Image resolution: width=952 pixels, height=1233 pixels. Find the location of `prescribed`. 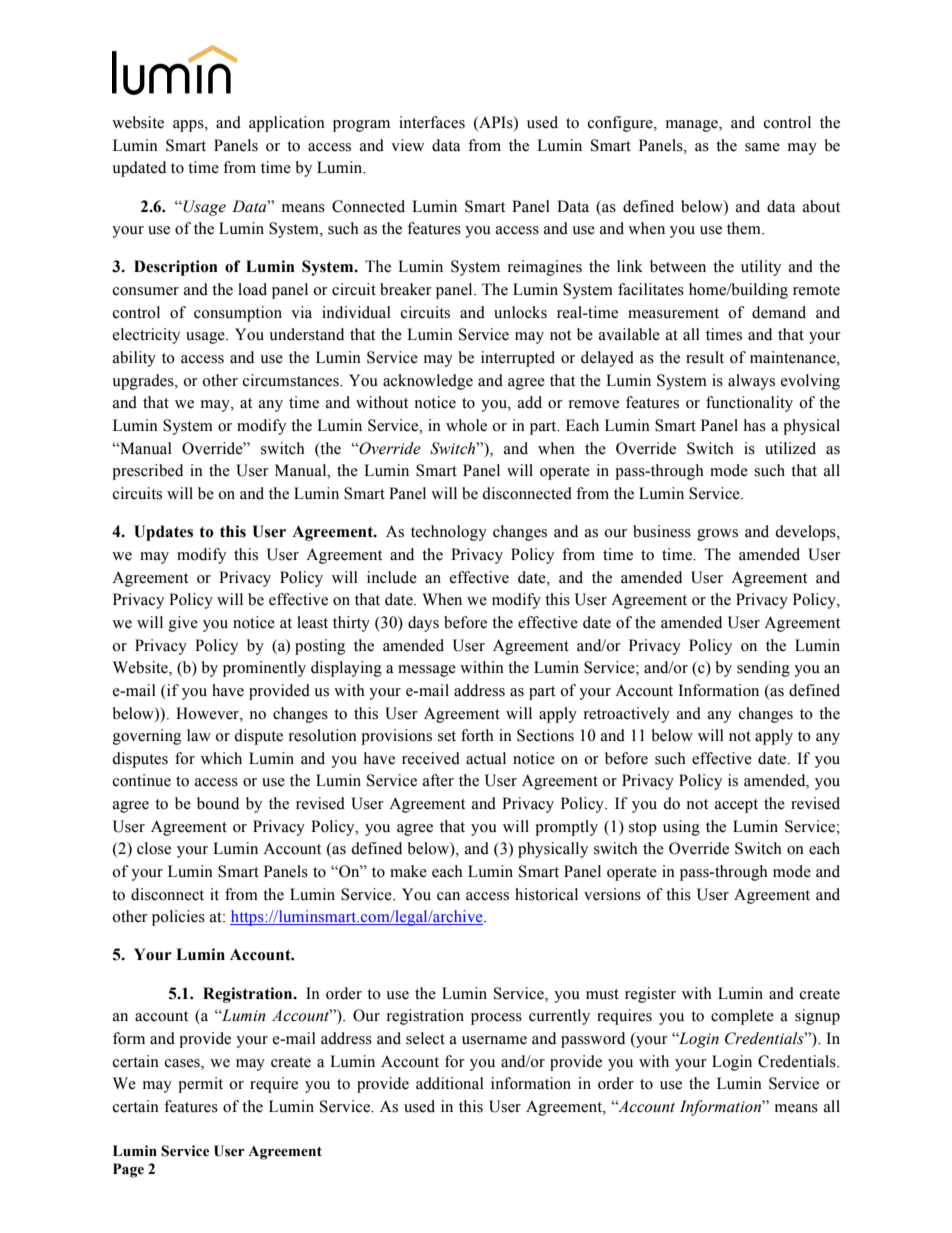

prescribed is located at coordinates (147, 472).
